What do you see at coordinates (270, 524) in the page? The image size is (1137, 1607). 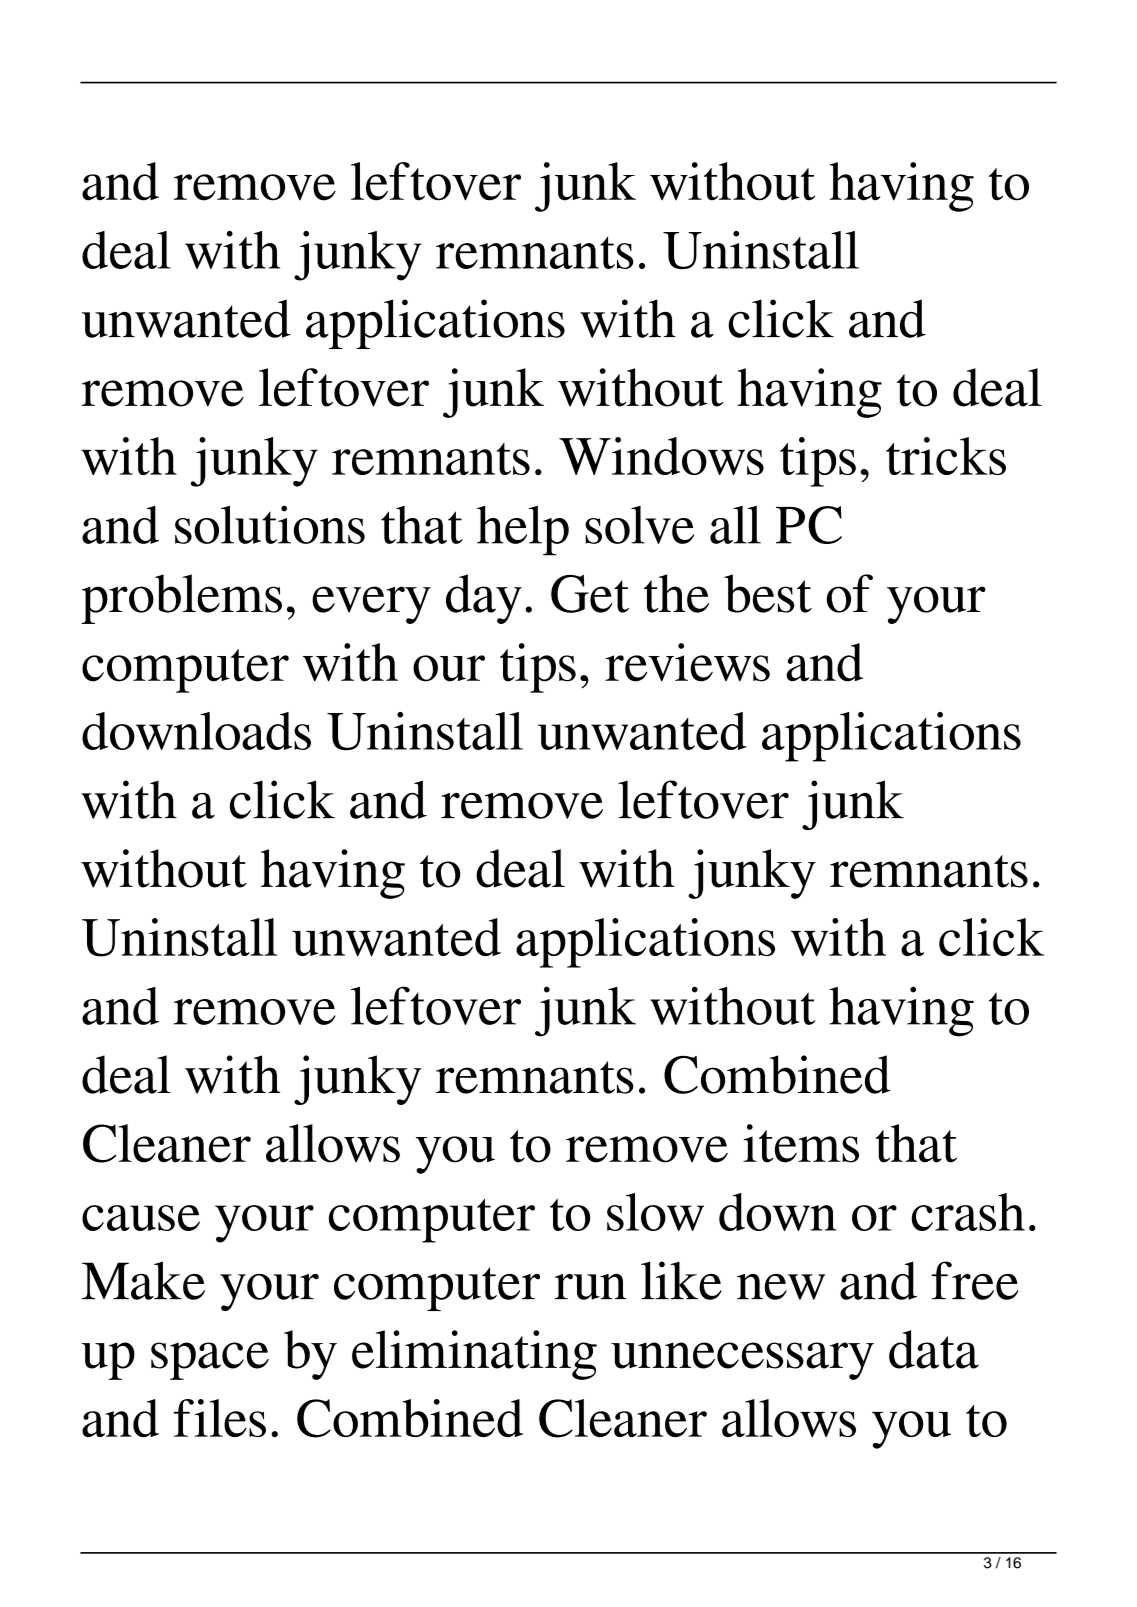 I see `solutions` at bounding box center [270, 524].
